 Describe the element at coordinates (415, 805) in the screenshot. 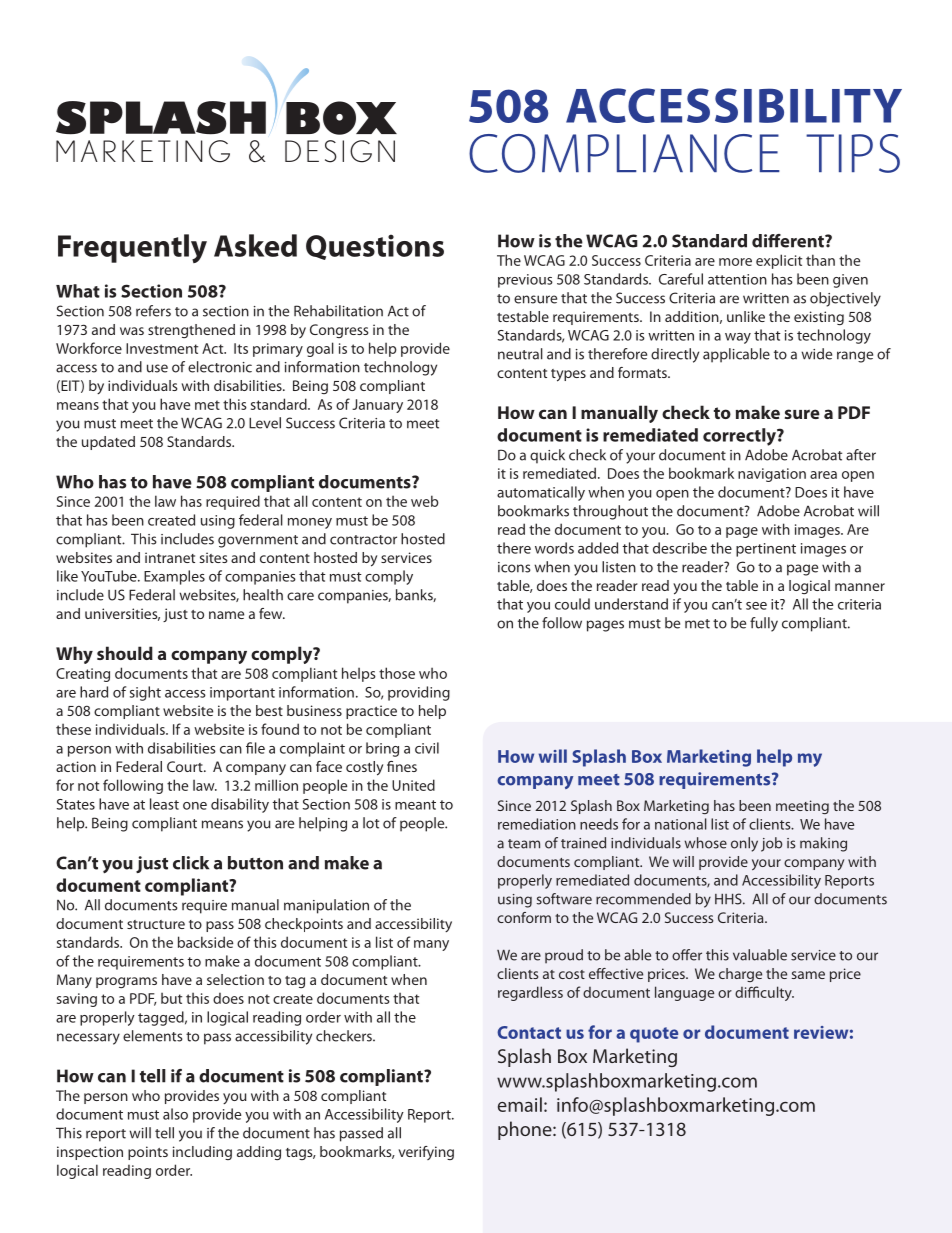

I see `meant` at that location.
